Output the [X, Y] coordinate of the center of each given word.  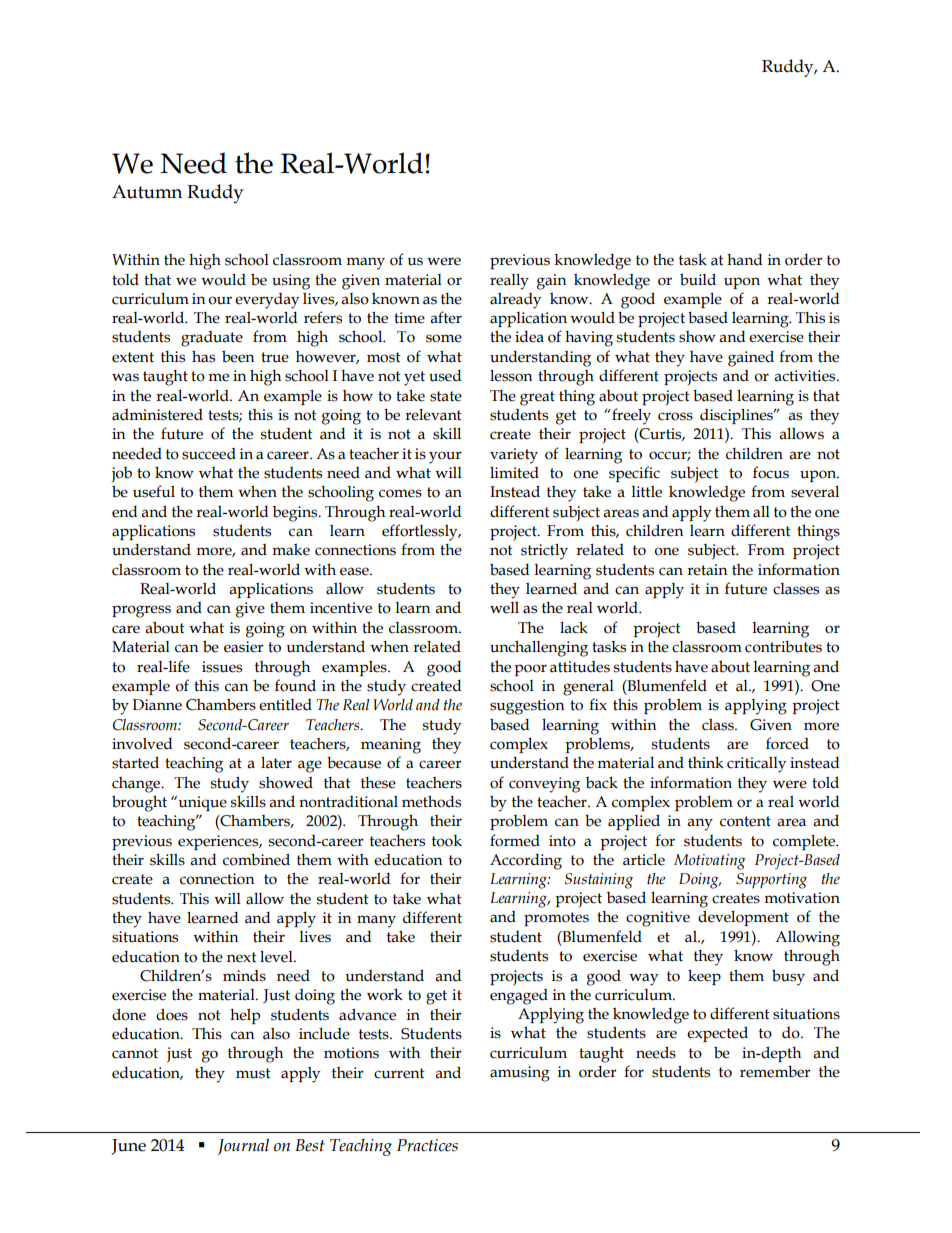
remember [775, 1071]
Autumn [147, 192]
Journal [243, 1147]
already [515, 301]
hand [744, 260]
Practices [427, 1145]
